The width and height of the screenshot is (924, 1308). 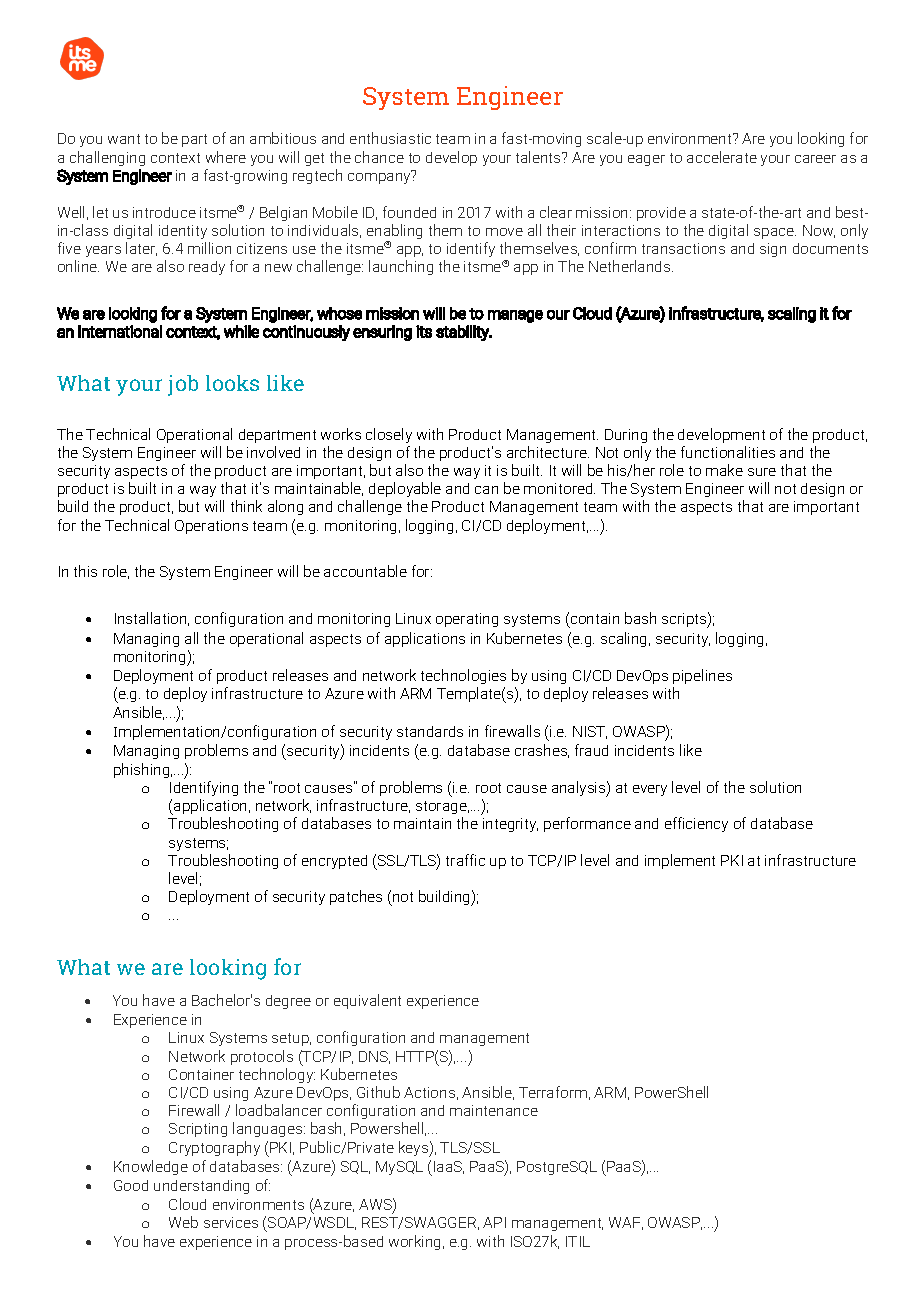 I want to click on founded, so click(x=409, y=212).
